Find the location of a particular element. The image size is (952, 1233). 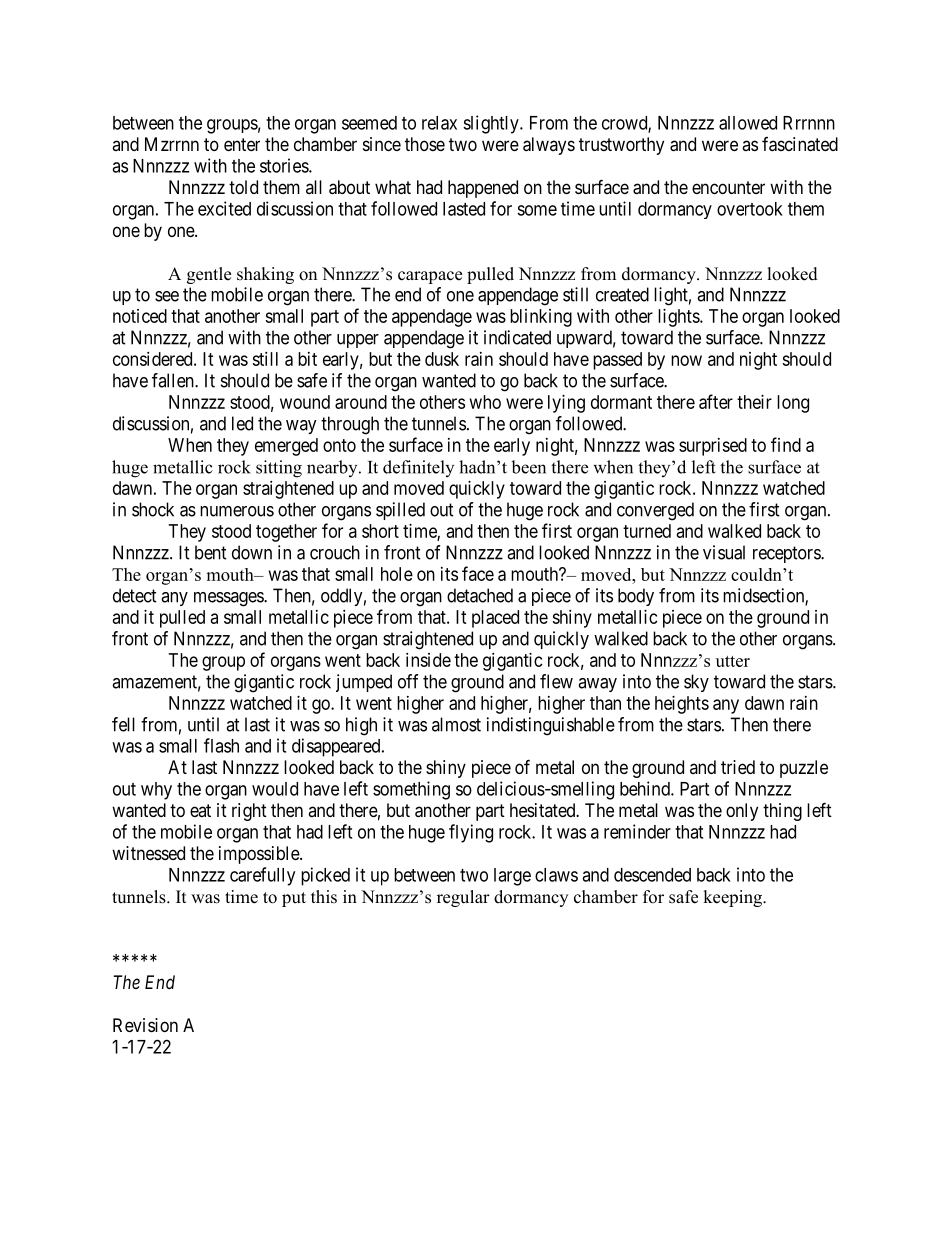

Revision is located at coordinates (145, 1025).
